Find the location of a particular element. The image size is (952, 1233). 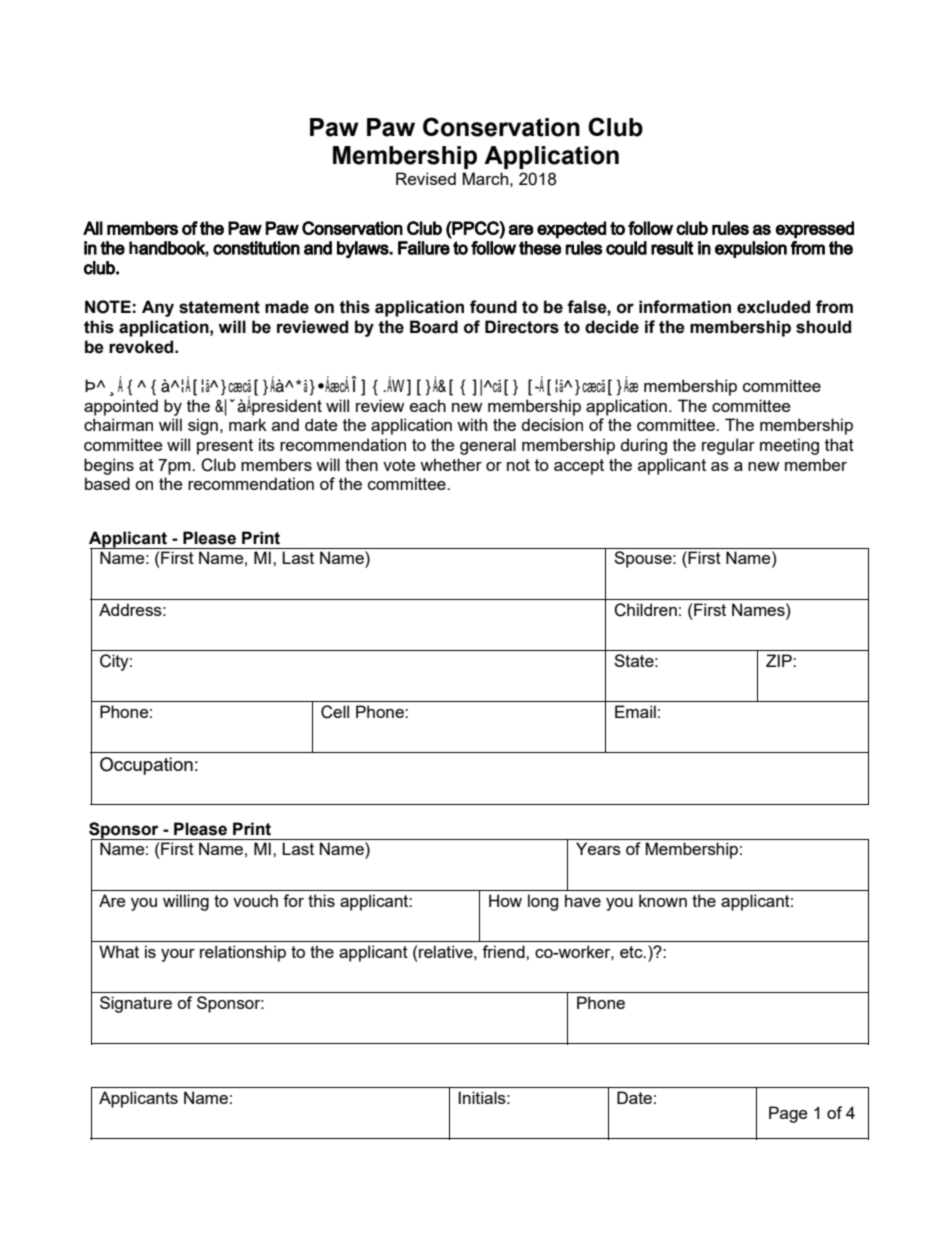

Revised is located at coordinates (426, 178).
